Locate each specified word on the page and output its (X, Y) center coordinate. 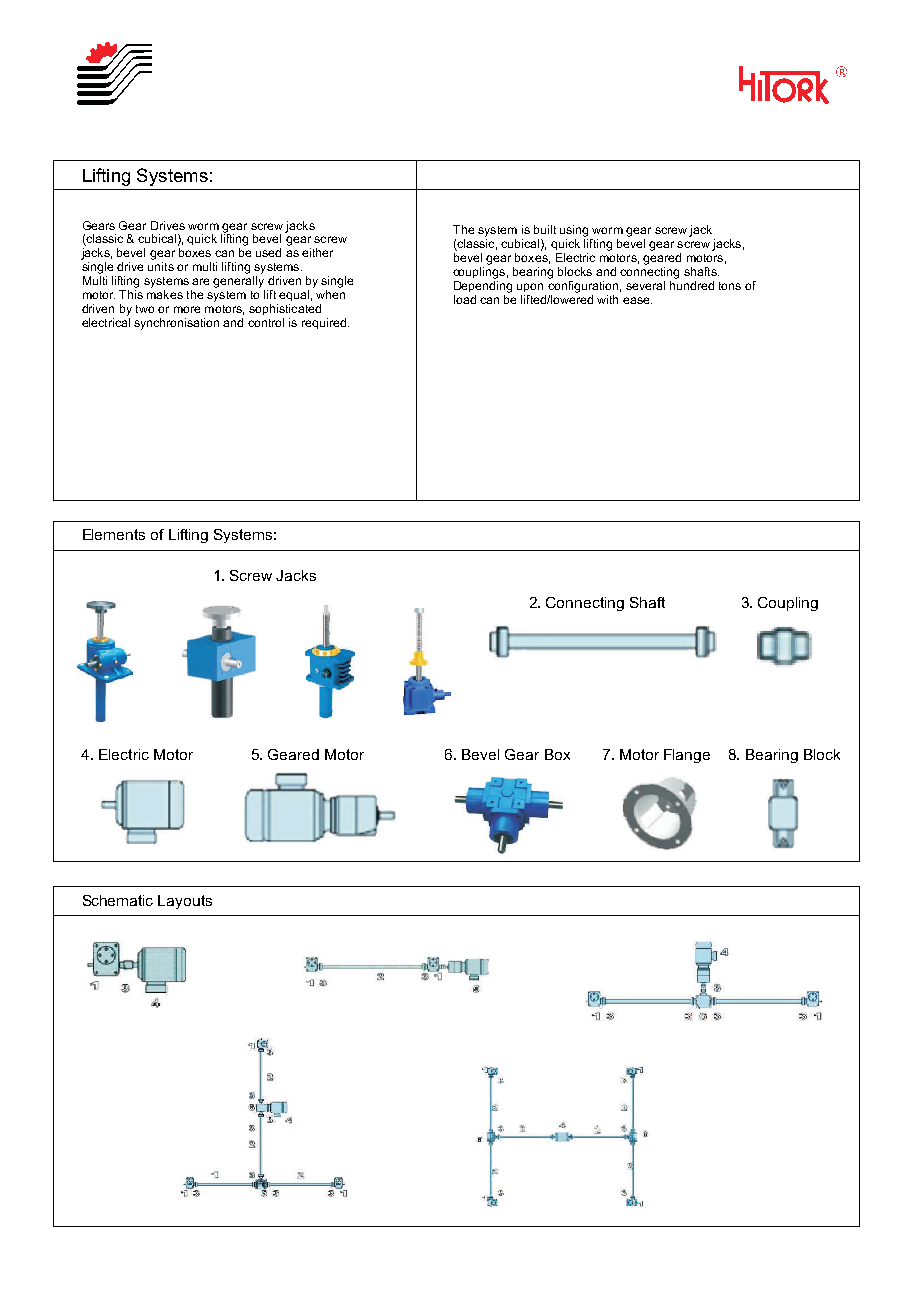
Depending (483, 285)
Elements (114, 534)
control (266, 322)
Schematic (118, 900)
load (465, 299)
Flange (687, 756)
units (161, 266)
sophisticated (285, 309)
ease (637, 300)
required (324, 323)
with (607, 299)
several (645, 285)
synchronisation (176, 324)
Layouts (185, 902)
